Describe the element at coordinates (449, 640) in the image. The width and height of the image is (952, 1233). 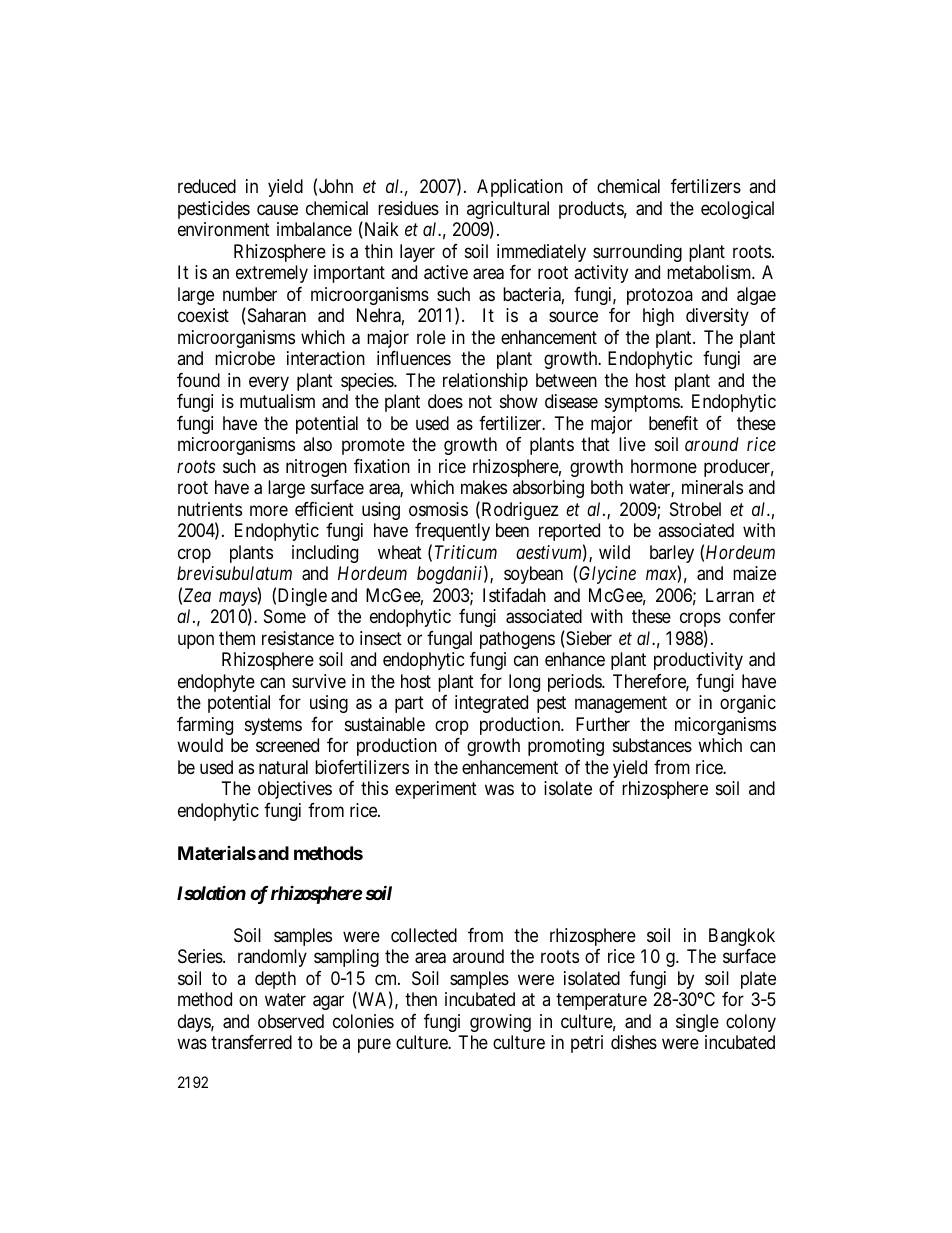
I see `fungal` at that location.
